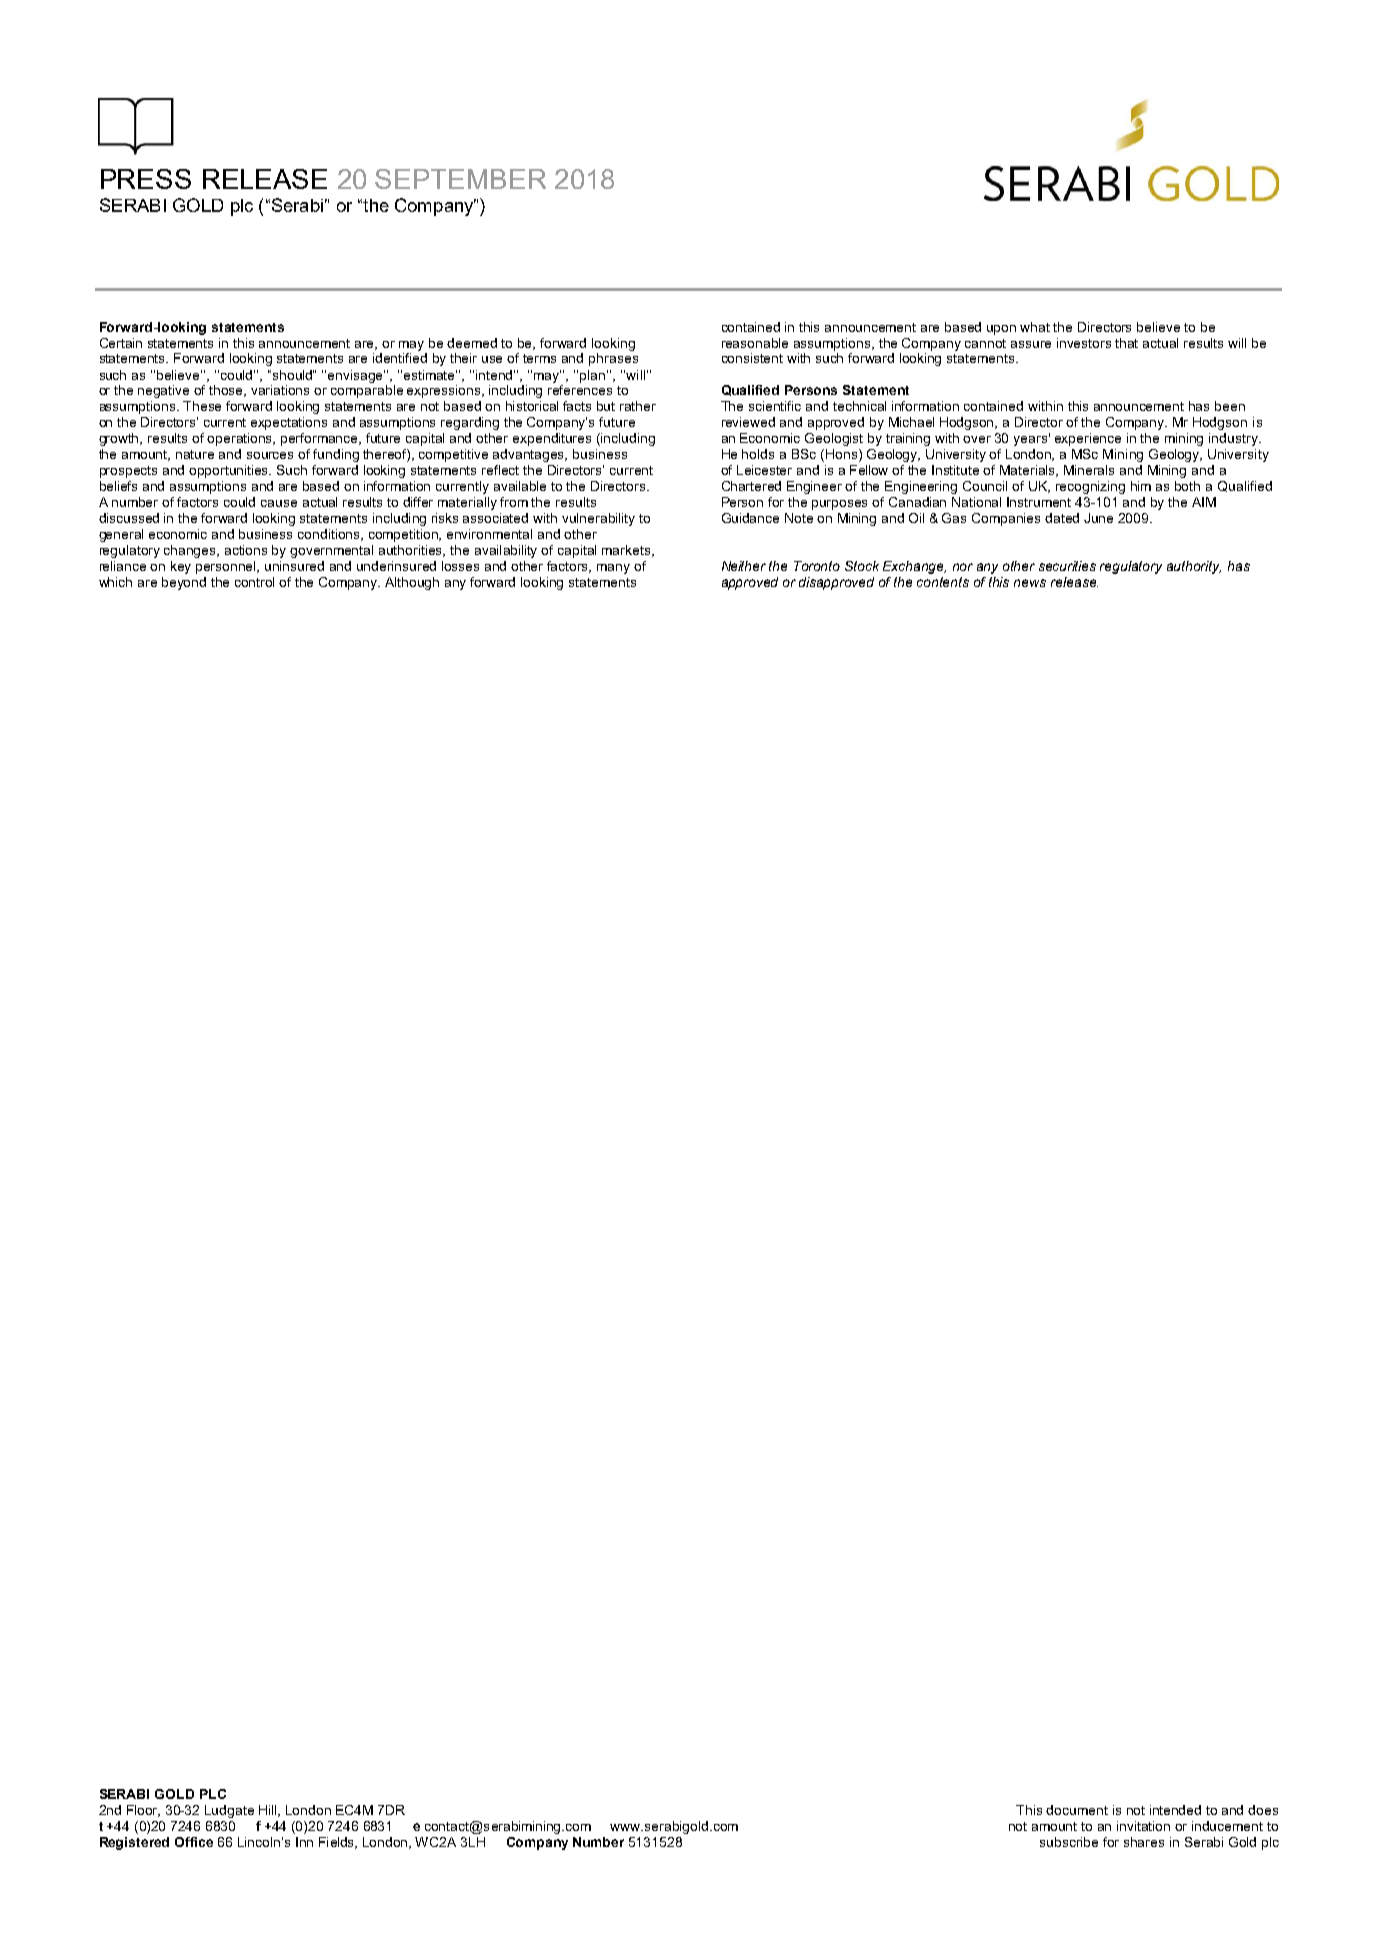 Image resolution: width=1378 pixels, height=1948 pixels. Describe the element at coordinates (1030, 583) in the document. I see `news` at that location.
